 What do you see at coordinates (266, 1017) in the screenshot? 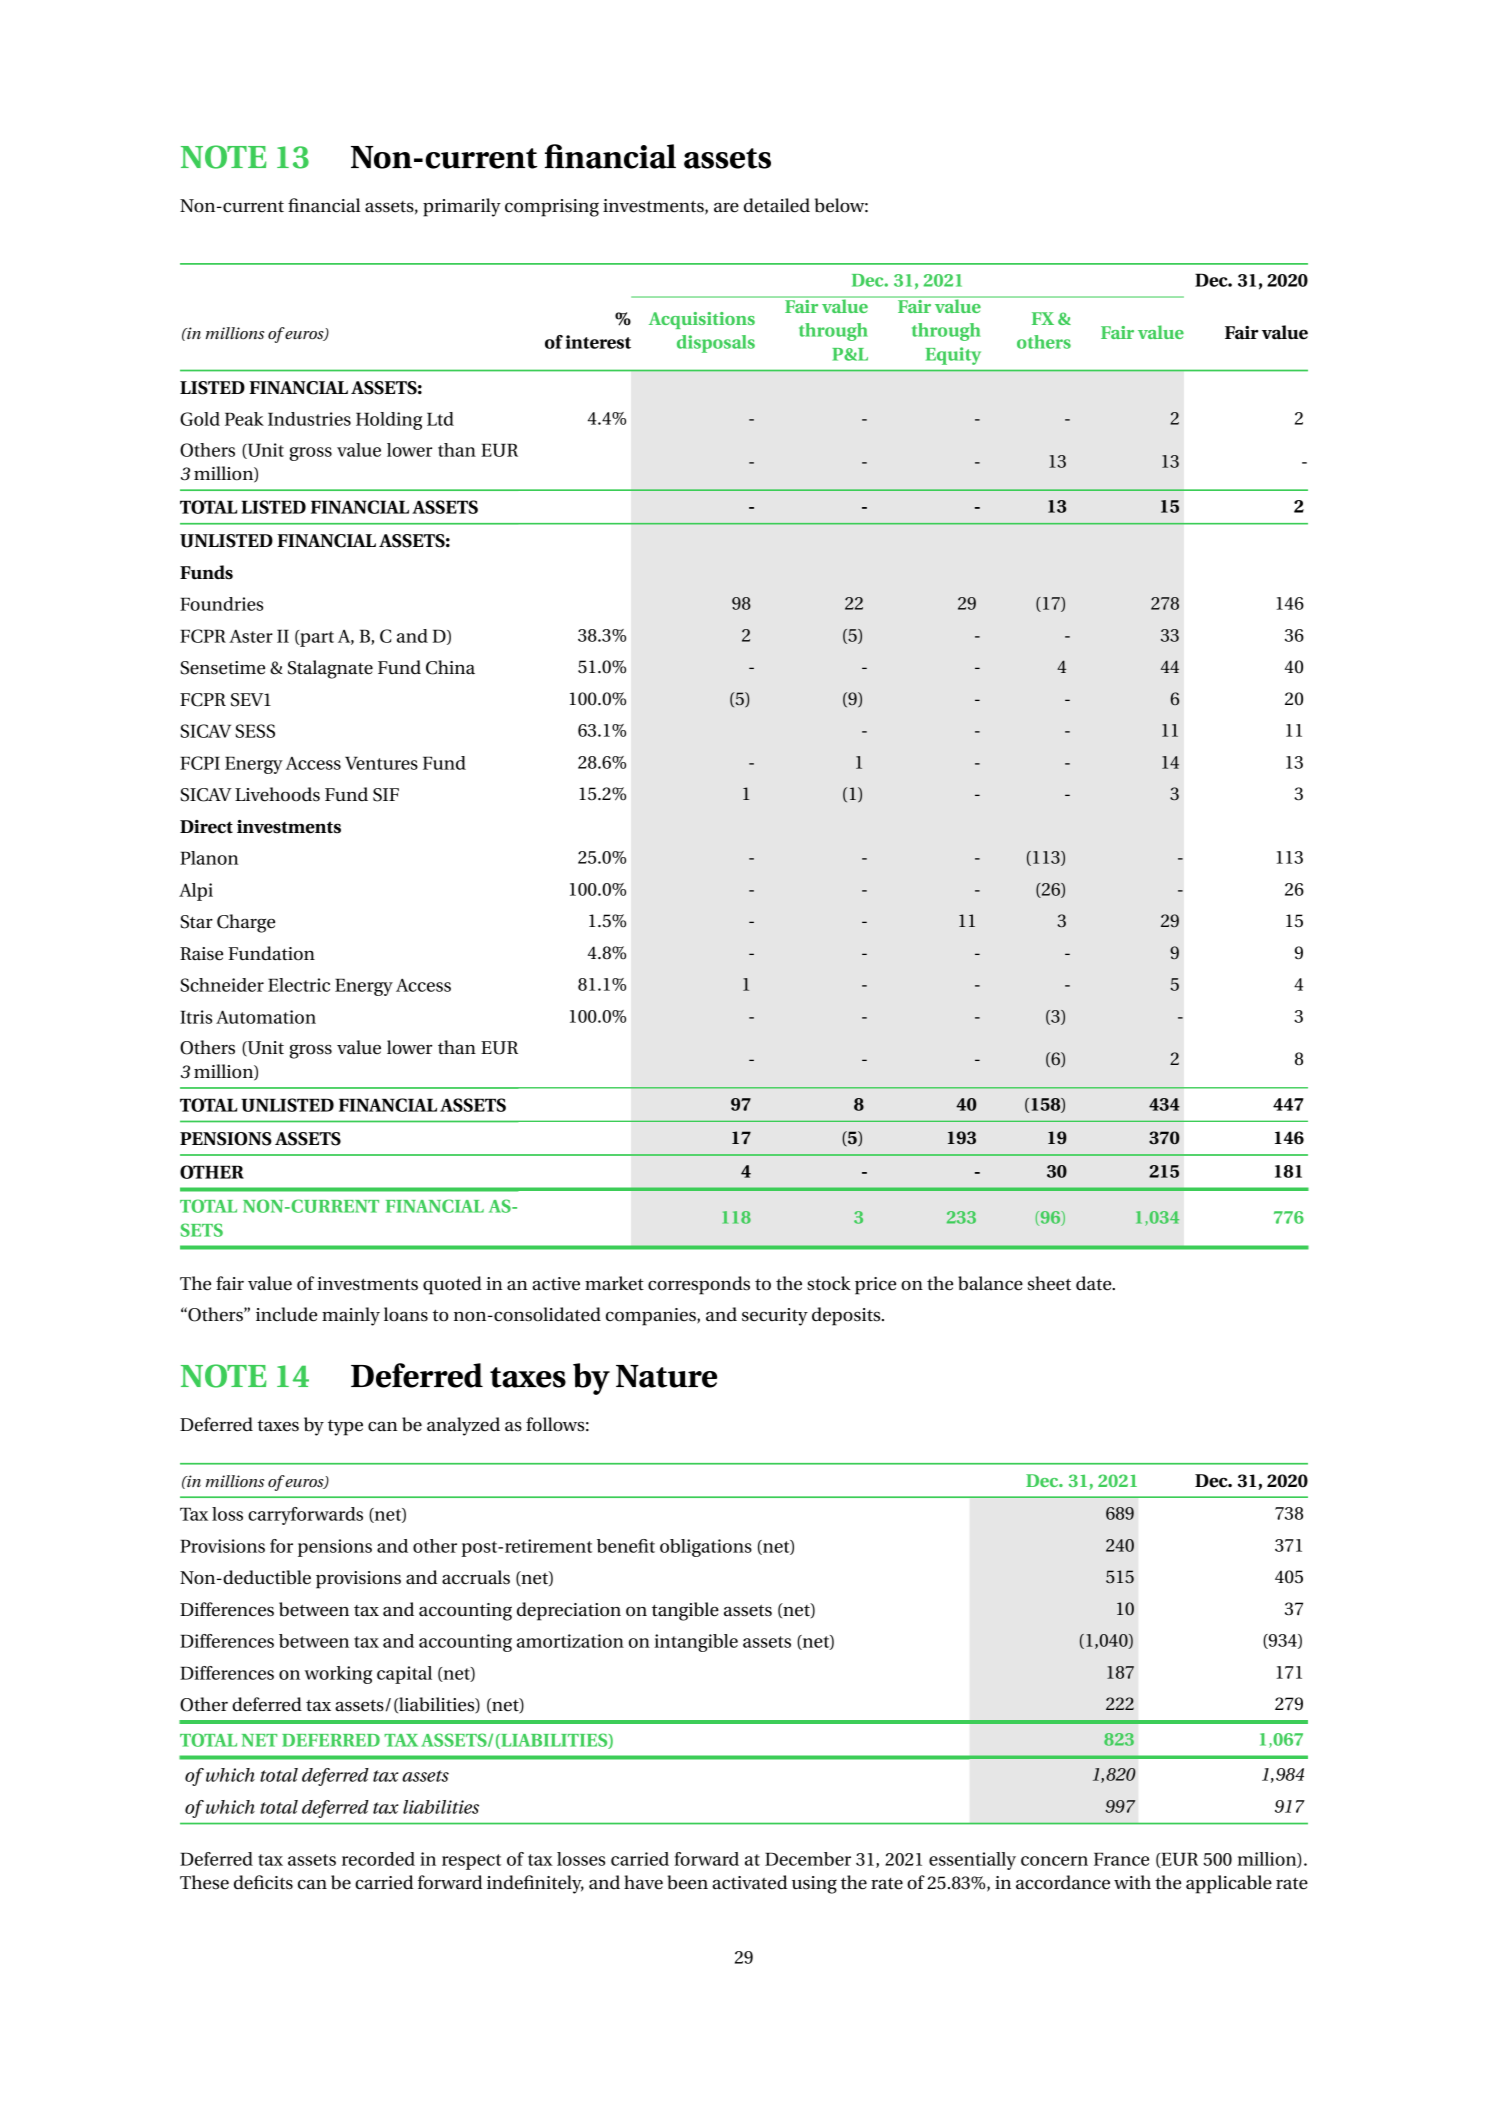
I see `Automation` at bounding box center [266, 1017].
